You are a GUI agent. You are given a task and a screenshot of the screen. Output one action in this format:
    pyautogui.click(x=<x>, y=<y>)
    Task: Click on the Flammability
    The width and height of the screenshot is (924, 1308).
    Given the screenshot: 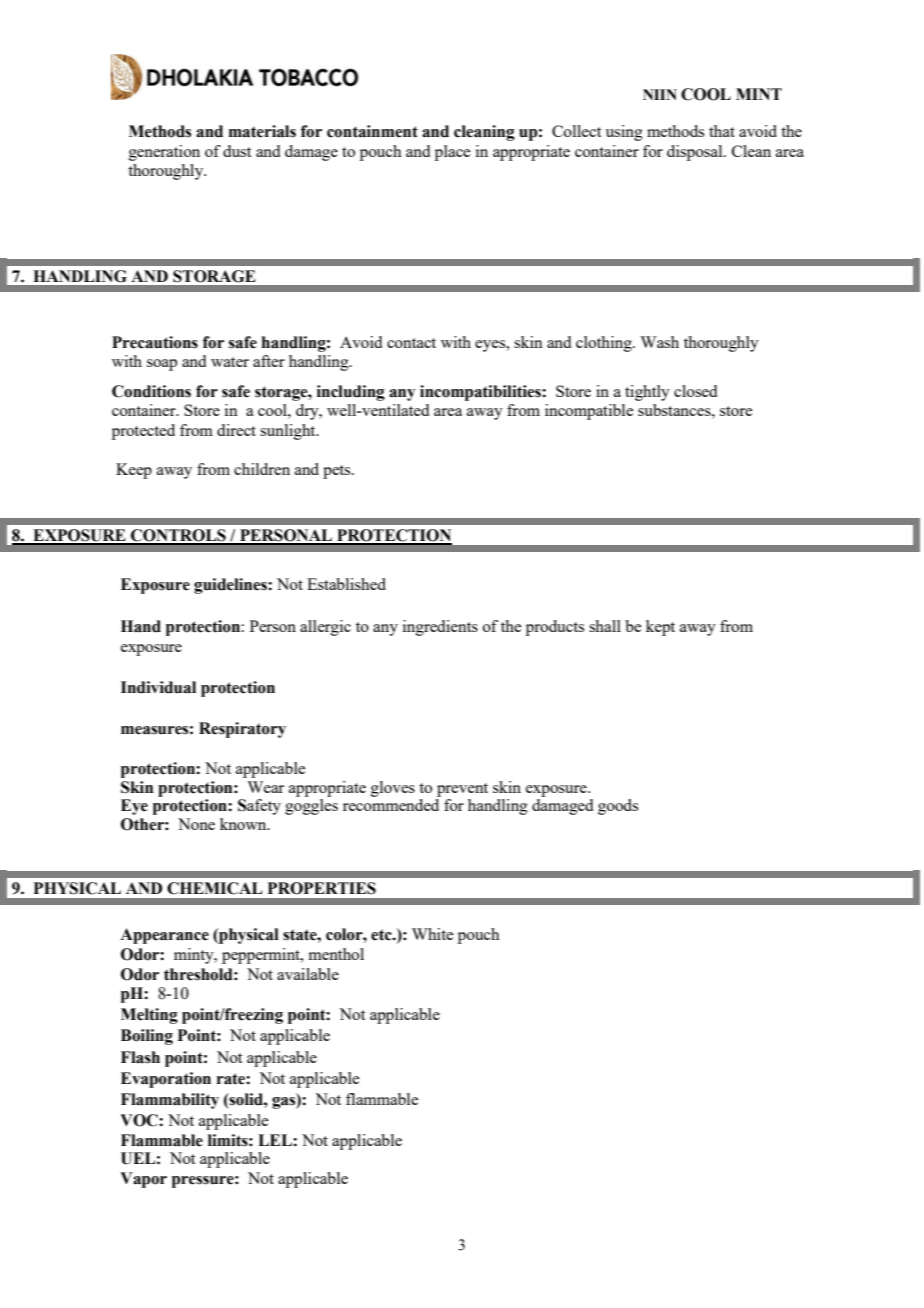 What is the action you would take?
    pyautogui.click(x=170, y=1101)
